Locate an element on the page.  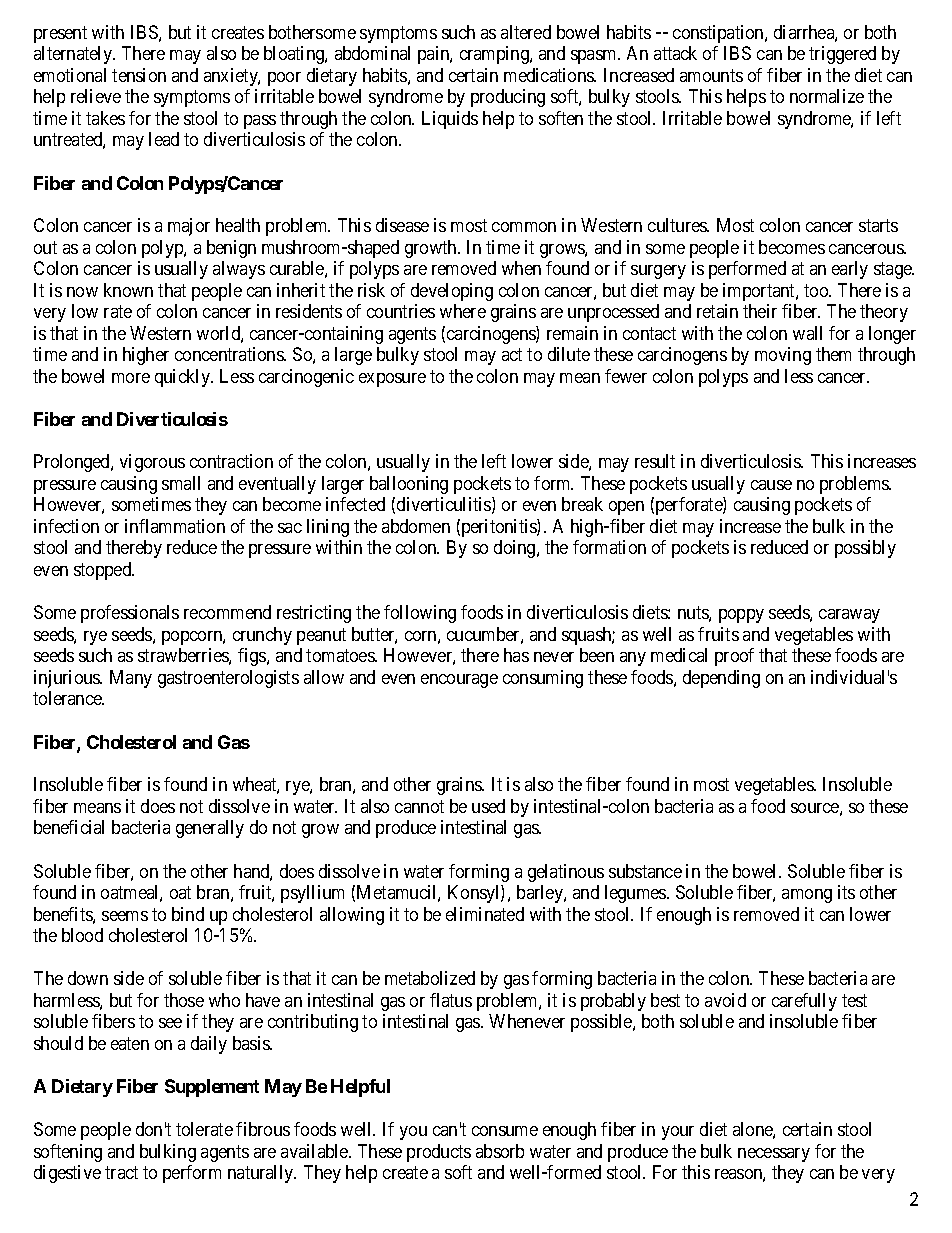
exposure is located at coordinates (392, 380).
